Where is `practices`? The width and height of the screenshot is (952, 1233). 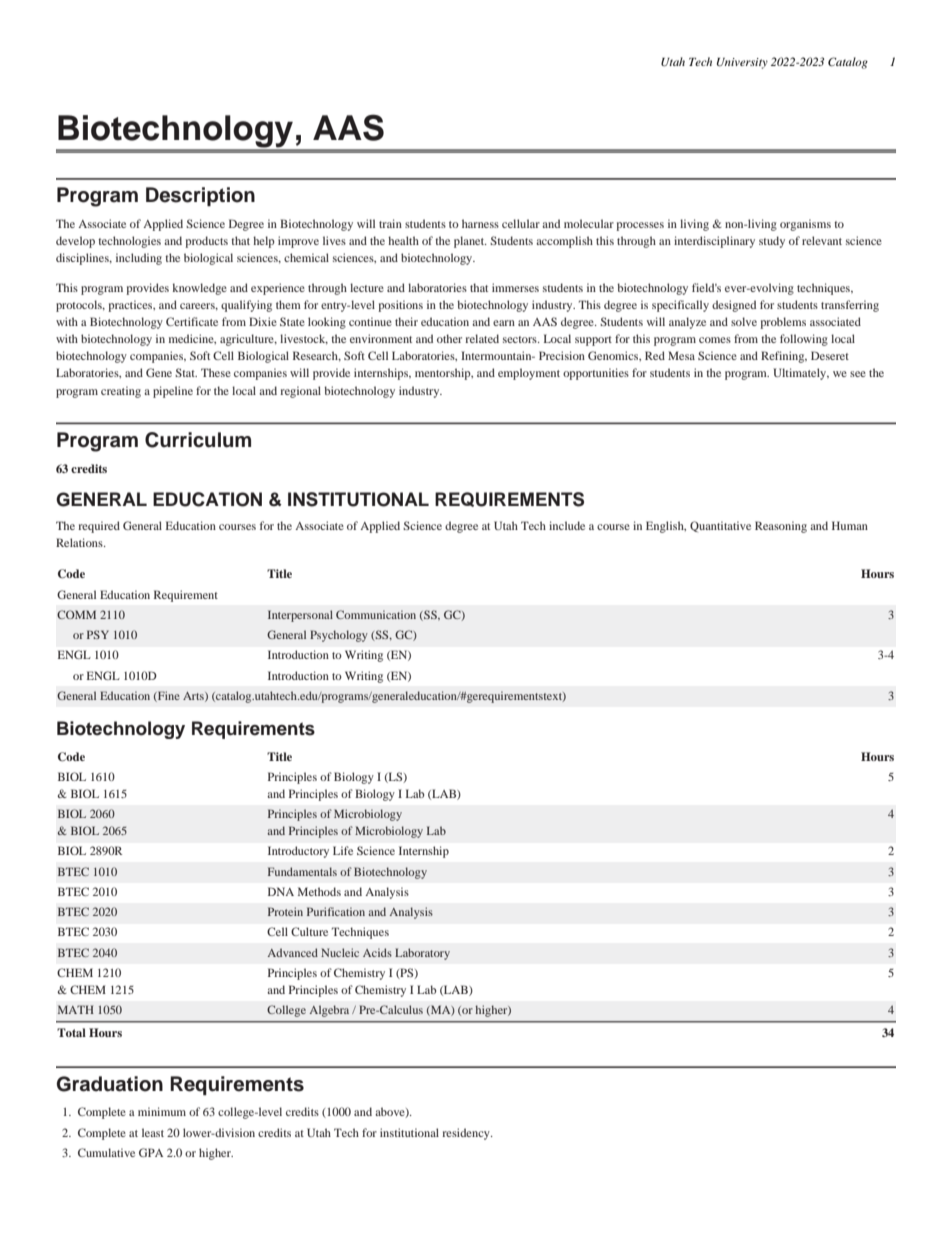
practices is located at coordinates (131, 306).
